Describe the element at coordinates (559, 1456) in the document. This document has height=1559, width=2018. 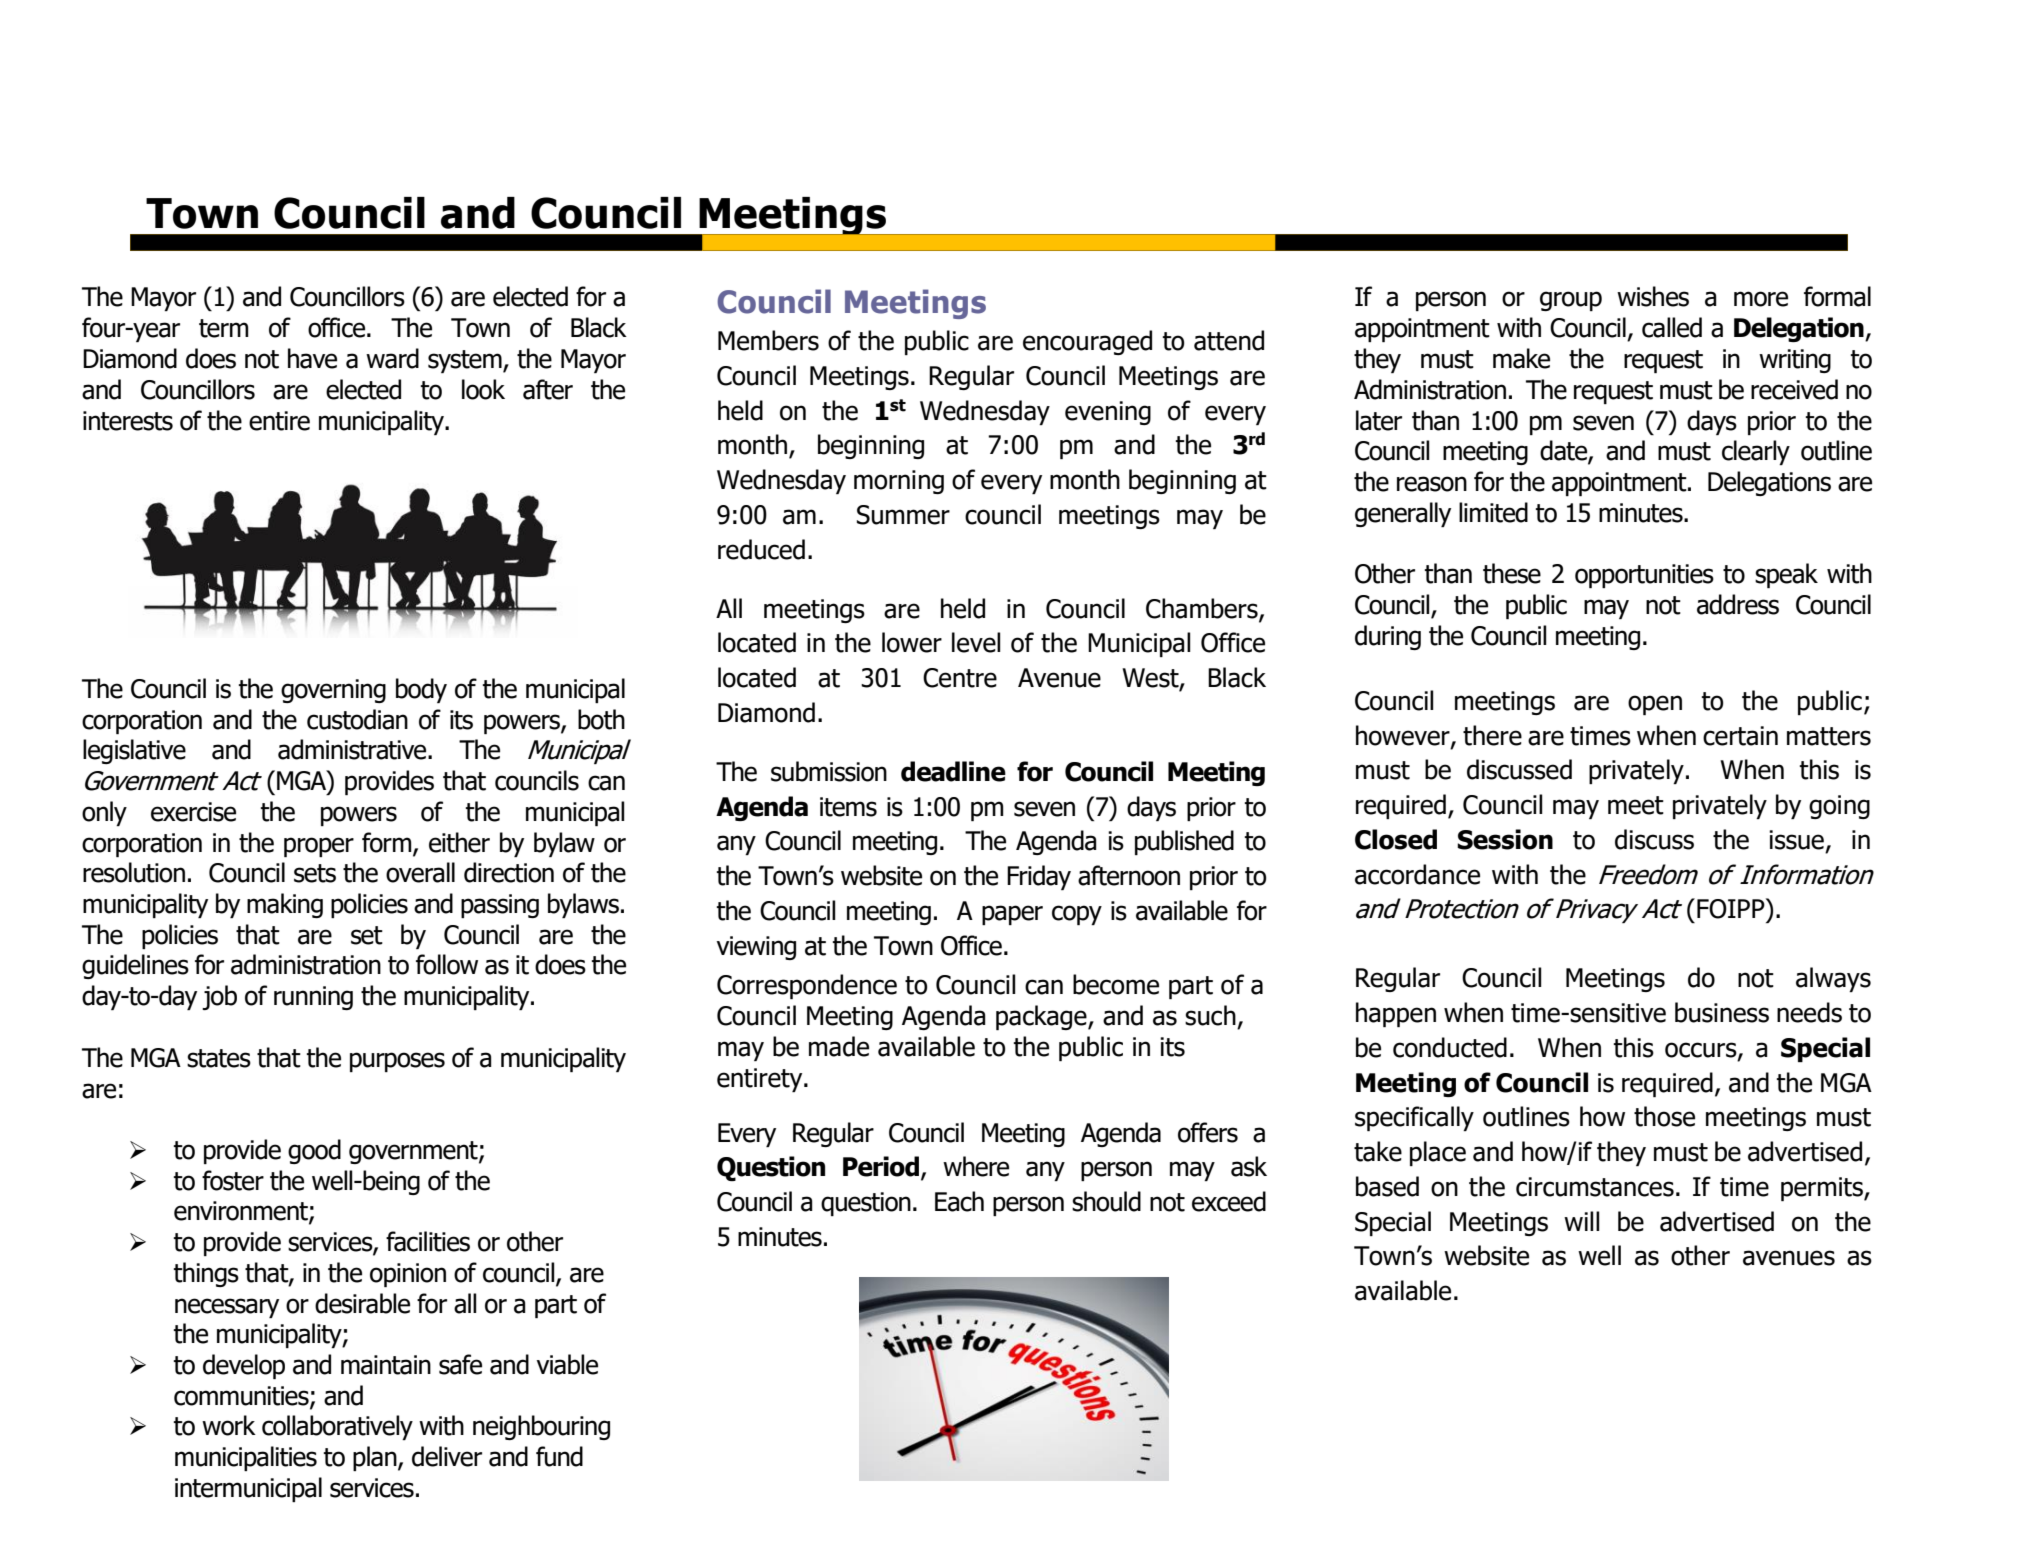
I see `fund` at that location.
